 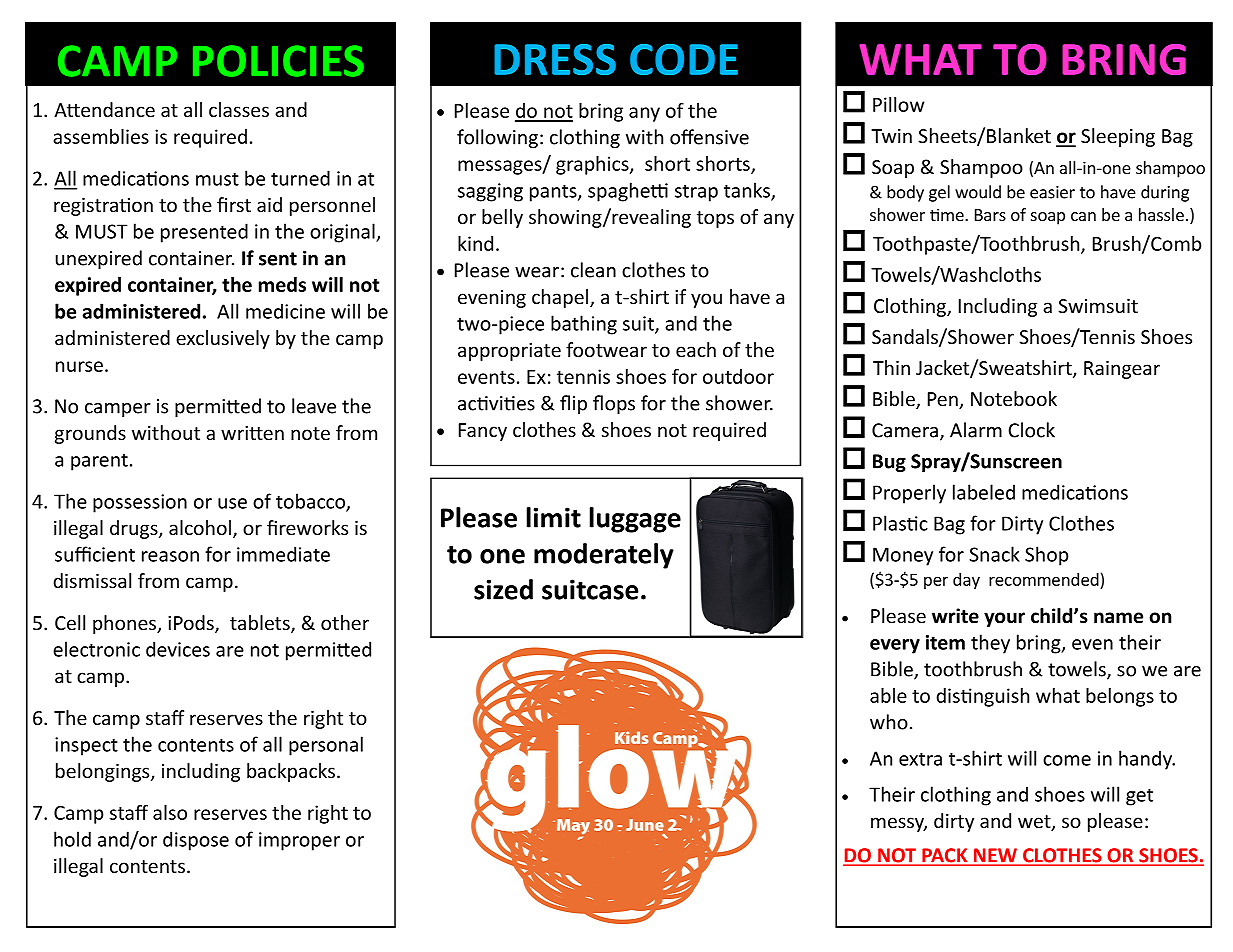 I want to click on classes, so click(x=239, y=109).
